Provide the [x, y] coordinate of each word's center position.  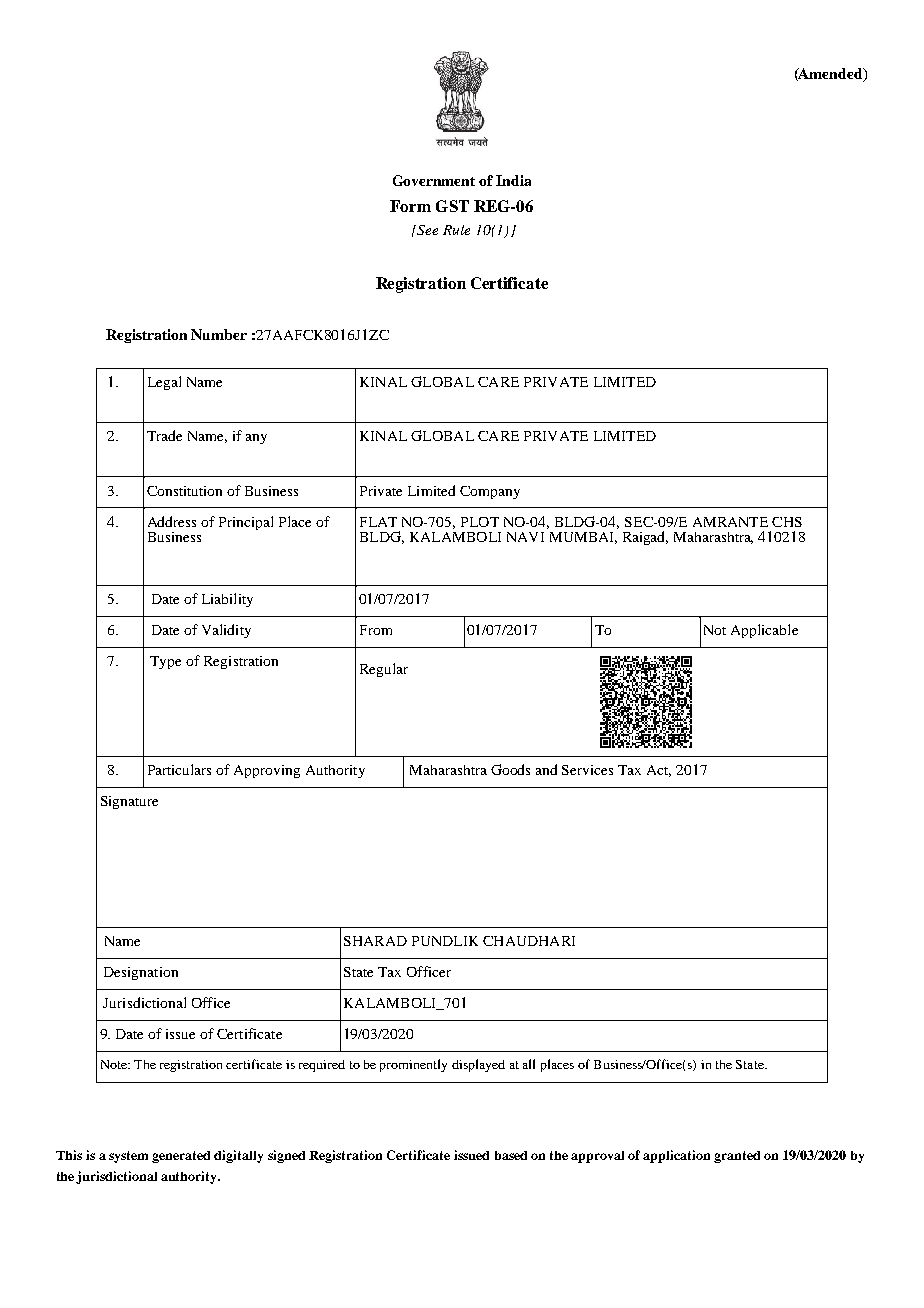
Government [434, 180]
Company [490, 492]
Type [165, 662]
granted [737, 1157]
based [511, 1155]
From [376, 630]
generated [181, 1157]
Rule [456, 230]
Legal [164, 383]
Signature [129, 802]
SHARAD [375, 941]
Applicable [764, 631]
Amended [831, 75]
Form [410, 206]
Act [659, 771]
